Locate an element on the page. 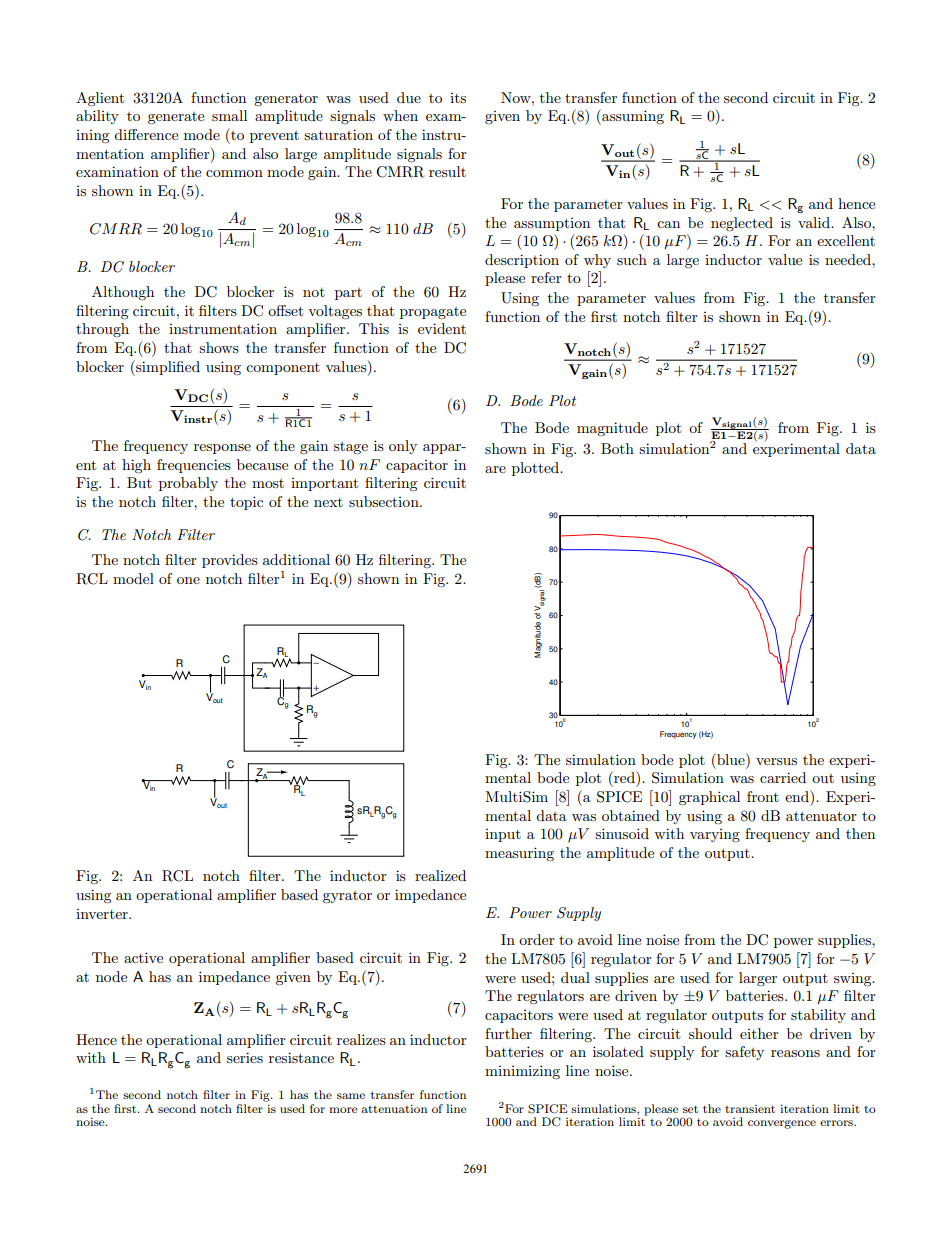 The image size is (952, 1233). input is located at coordinates (503, 835).
